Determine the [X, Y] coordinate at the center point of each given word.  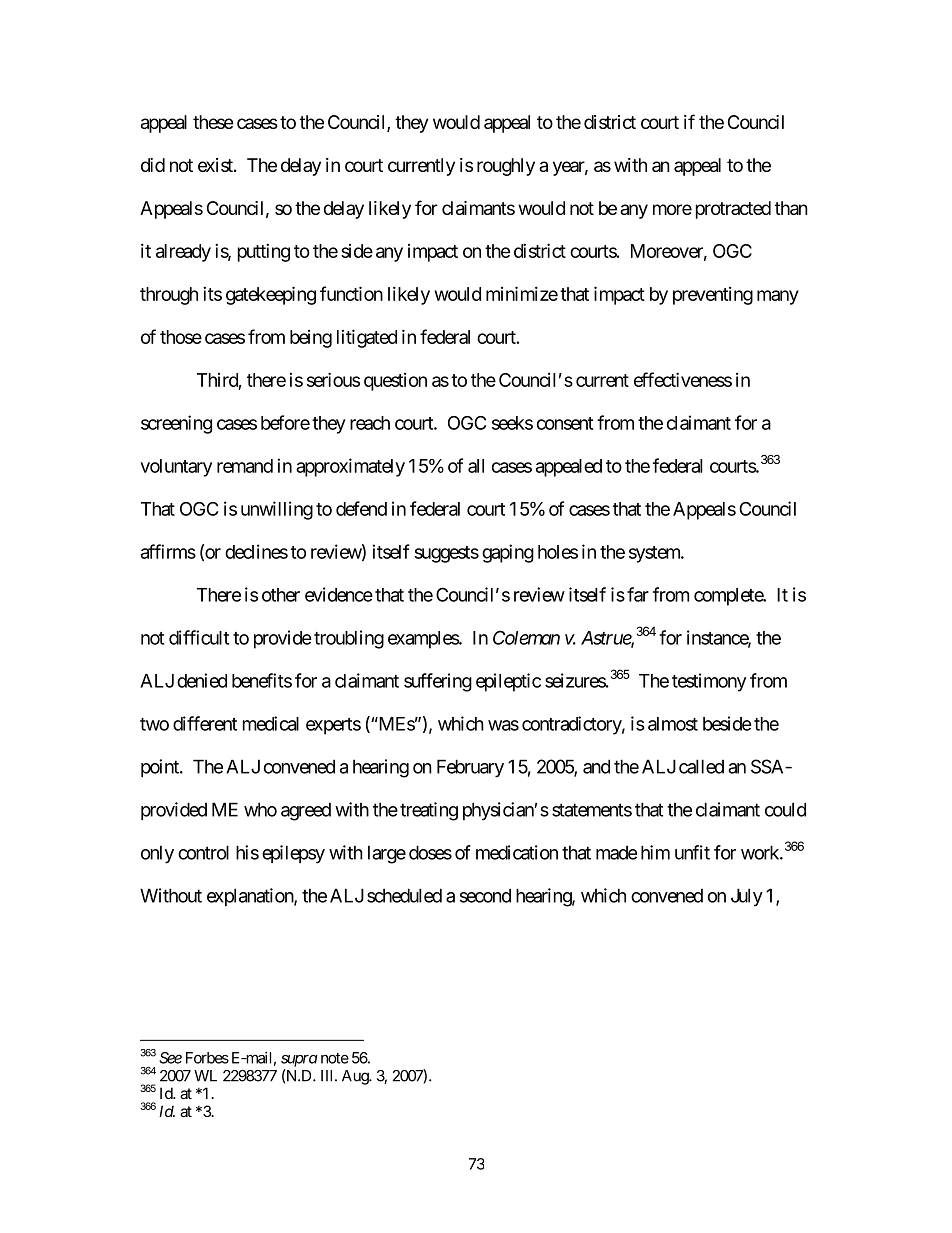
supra [299, 1061]
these [213, 122]
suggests [446, 554]
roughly [506, 167]
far [638, 594]
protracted [733, 210]
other [281, 595]
